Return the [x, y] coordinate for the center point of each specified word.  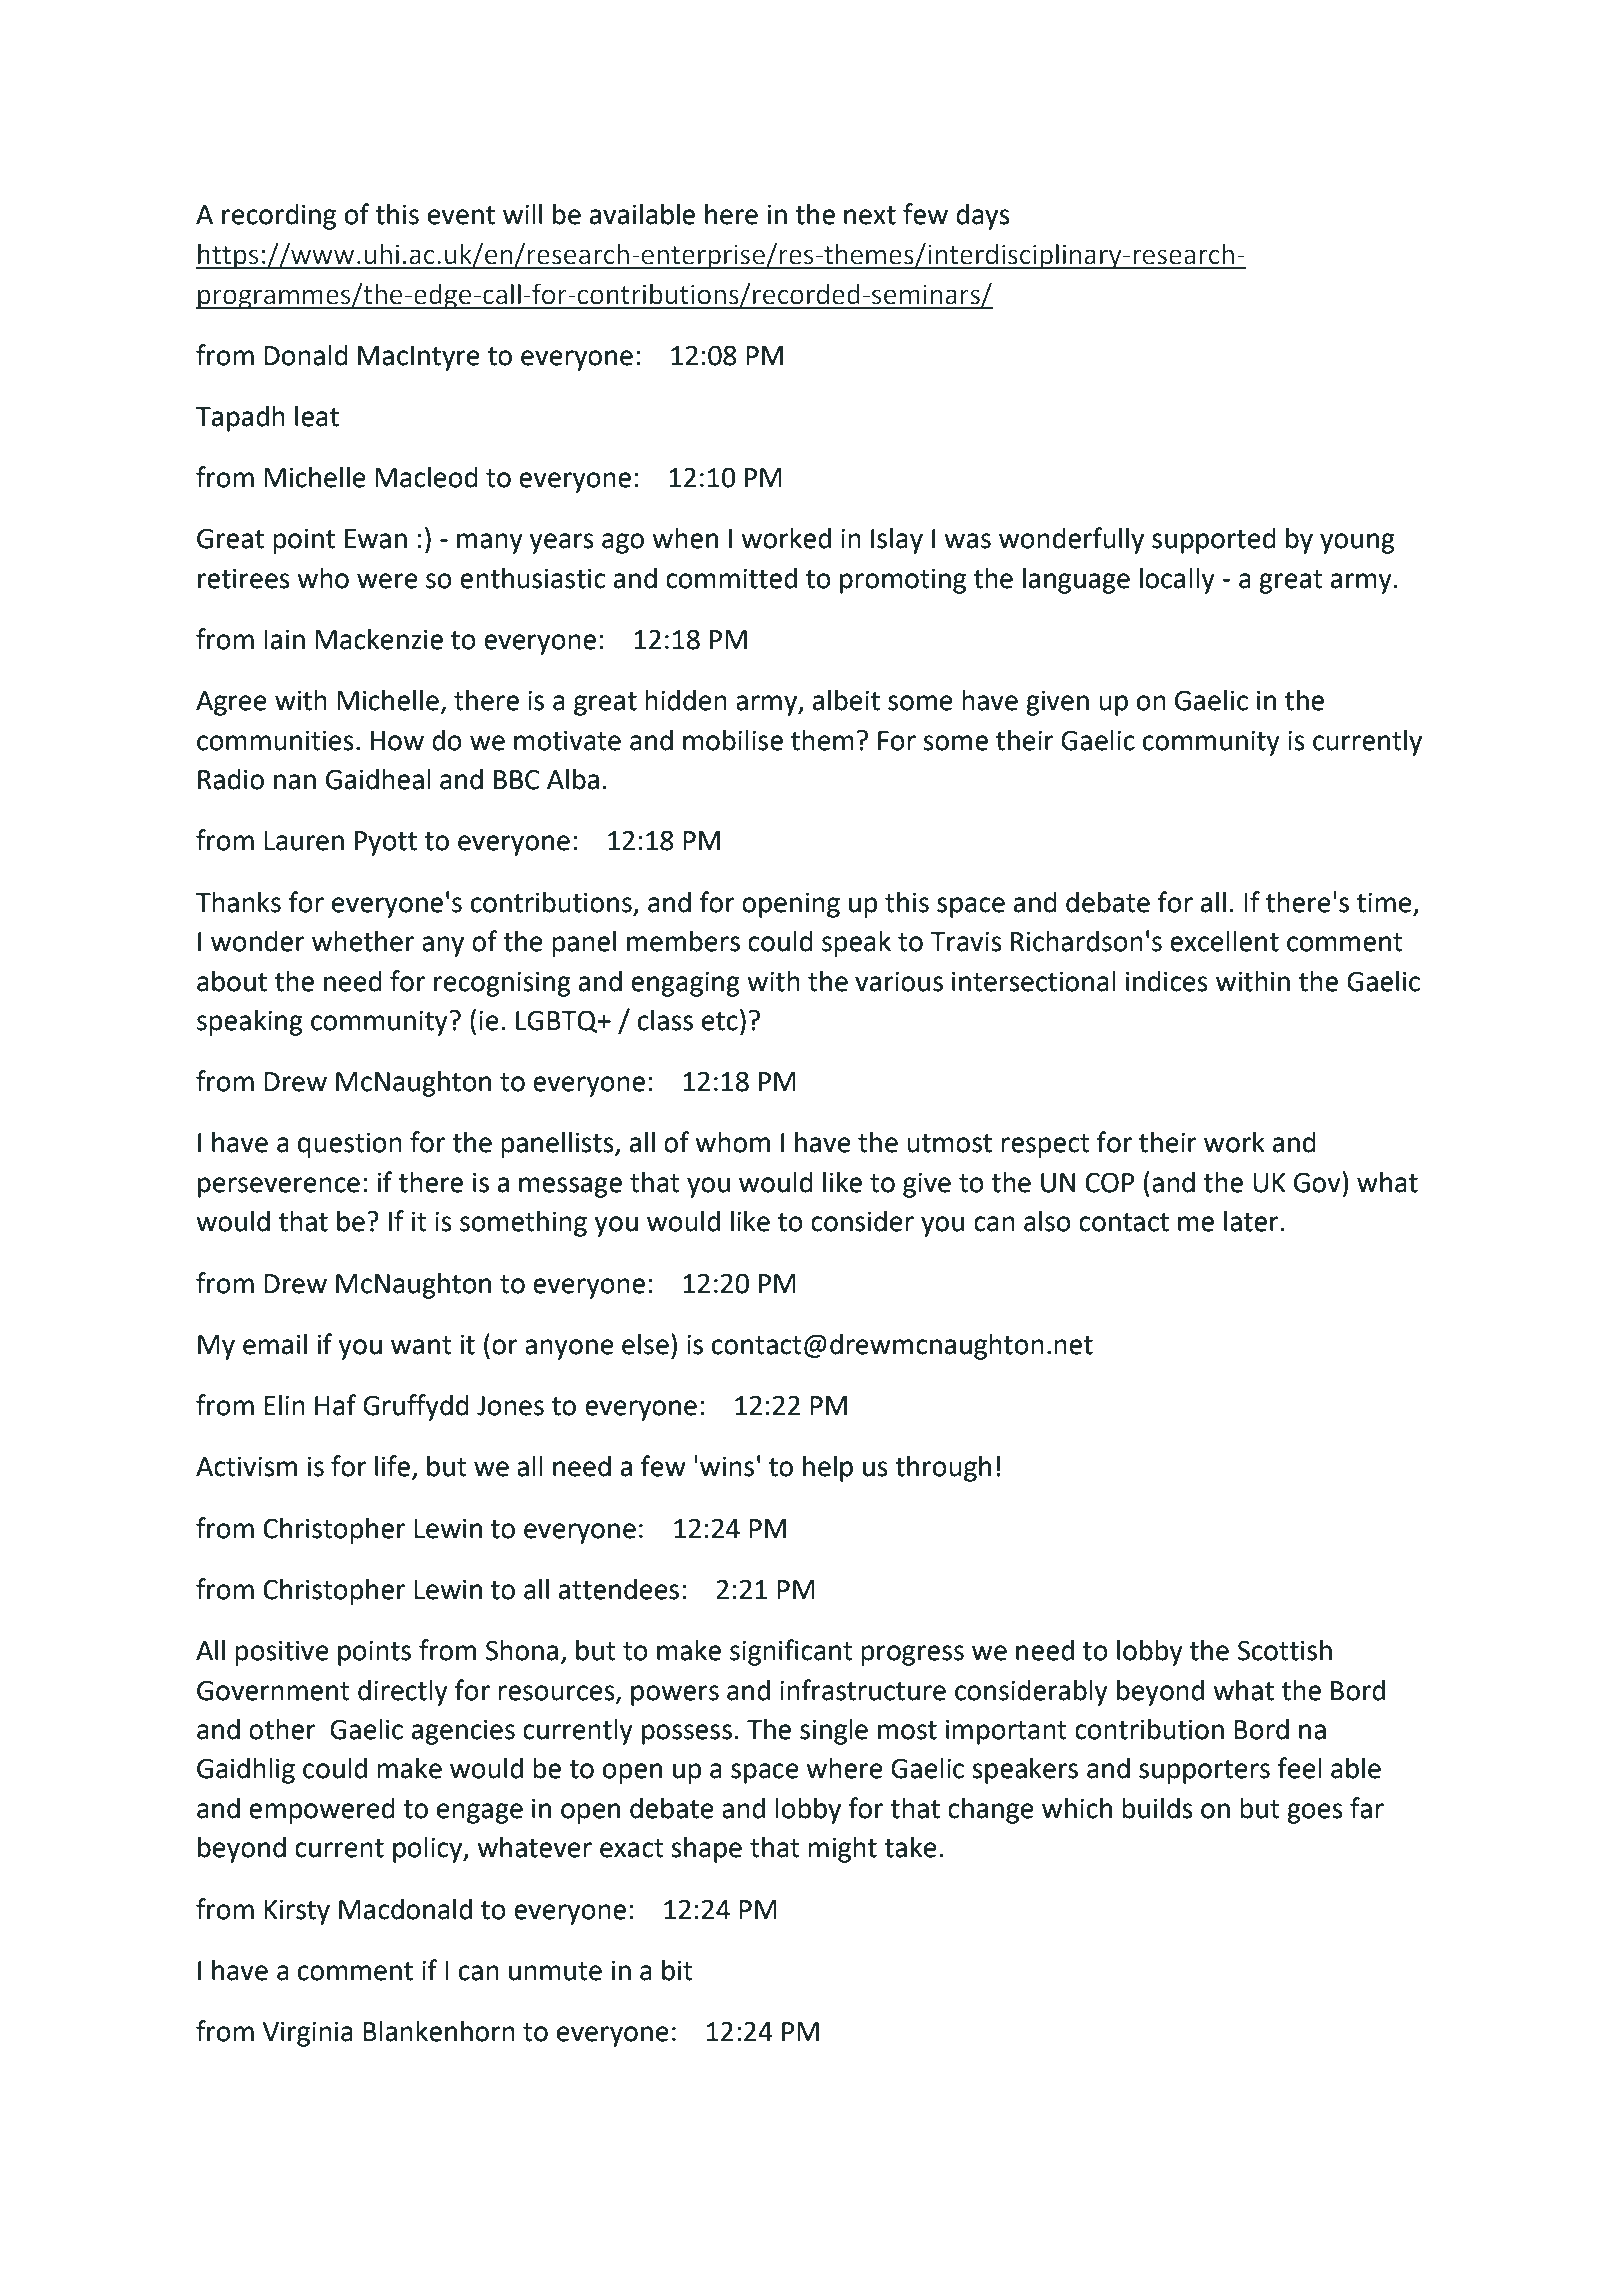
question [350, 1145]
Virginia [308, 2034]
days [983, 217]
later [1252, 1221]
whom [732, 1142]
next [870, 215]
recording [279, 217]
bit [677, 1970]
